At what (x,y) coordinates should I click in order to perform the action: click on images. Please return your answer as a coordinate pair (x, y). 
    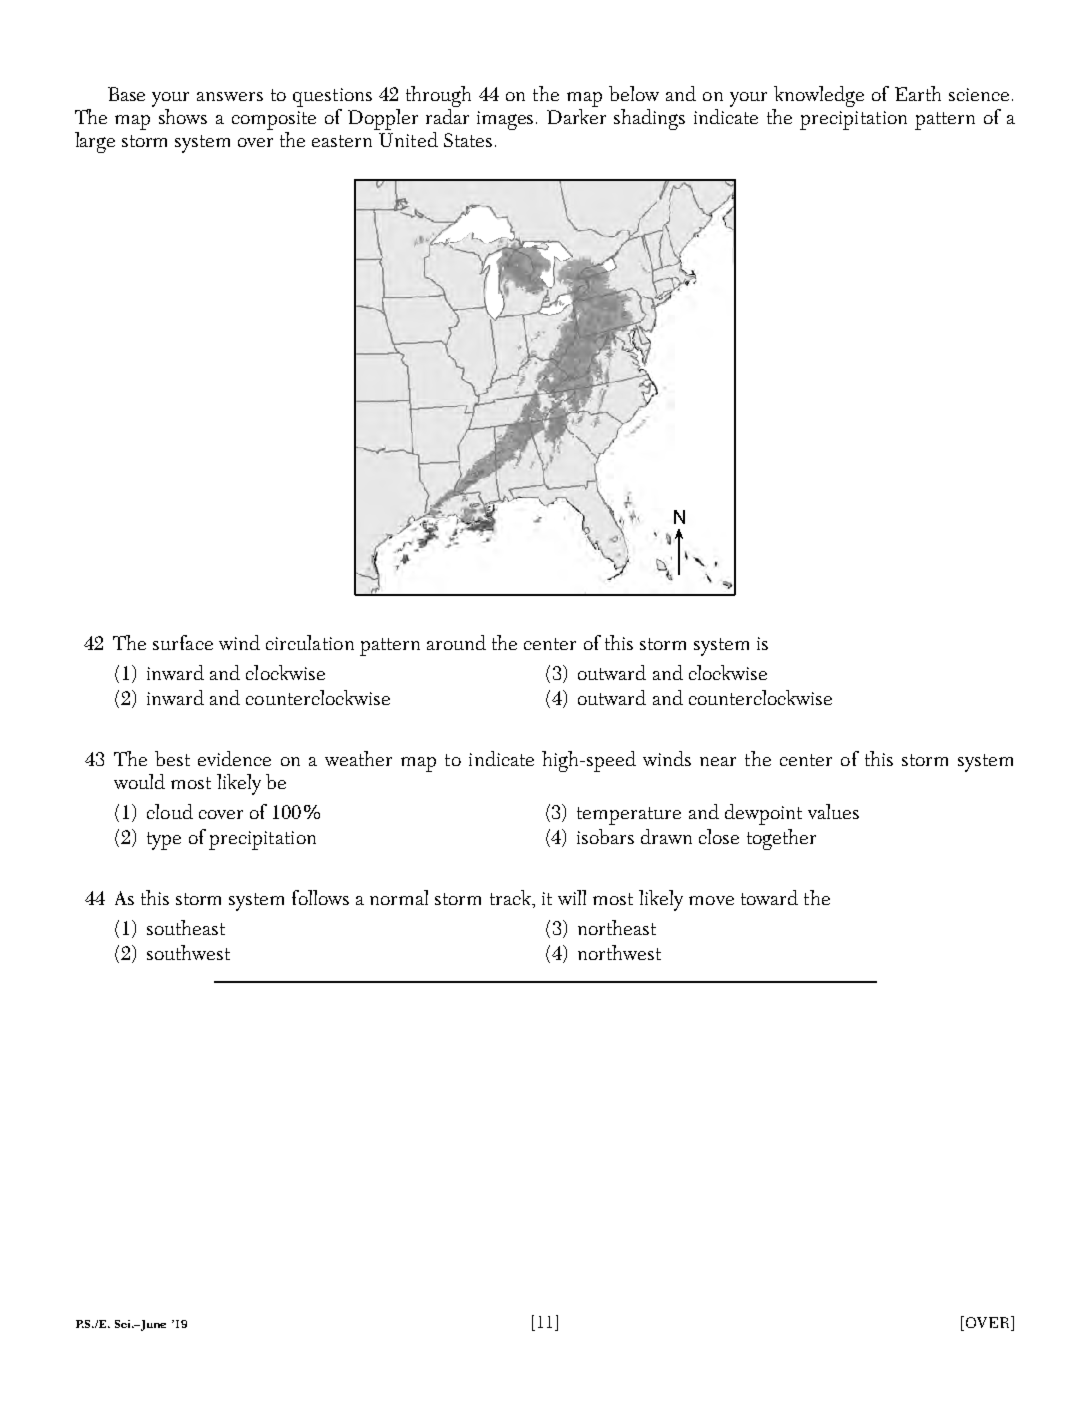
    Looking at the image, I should click on (507, 120).
